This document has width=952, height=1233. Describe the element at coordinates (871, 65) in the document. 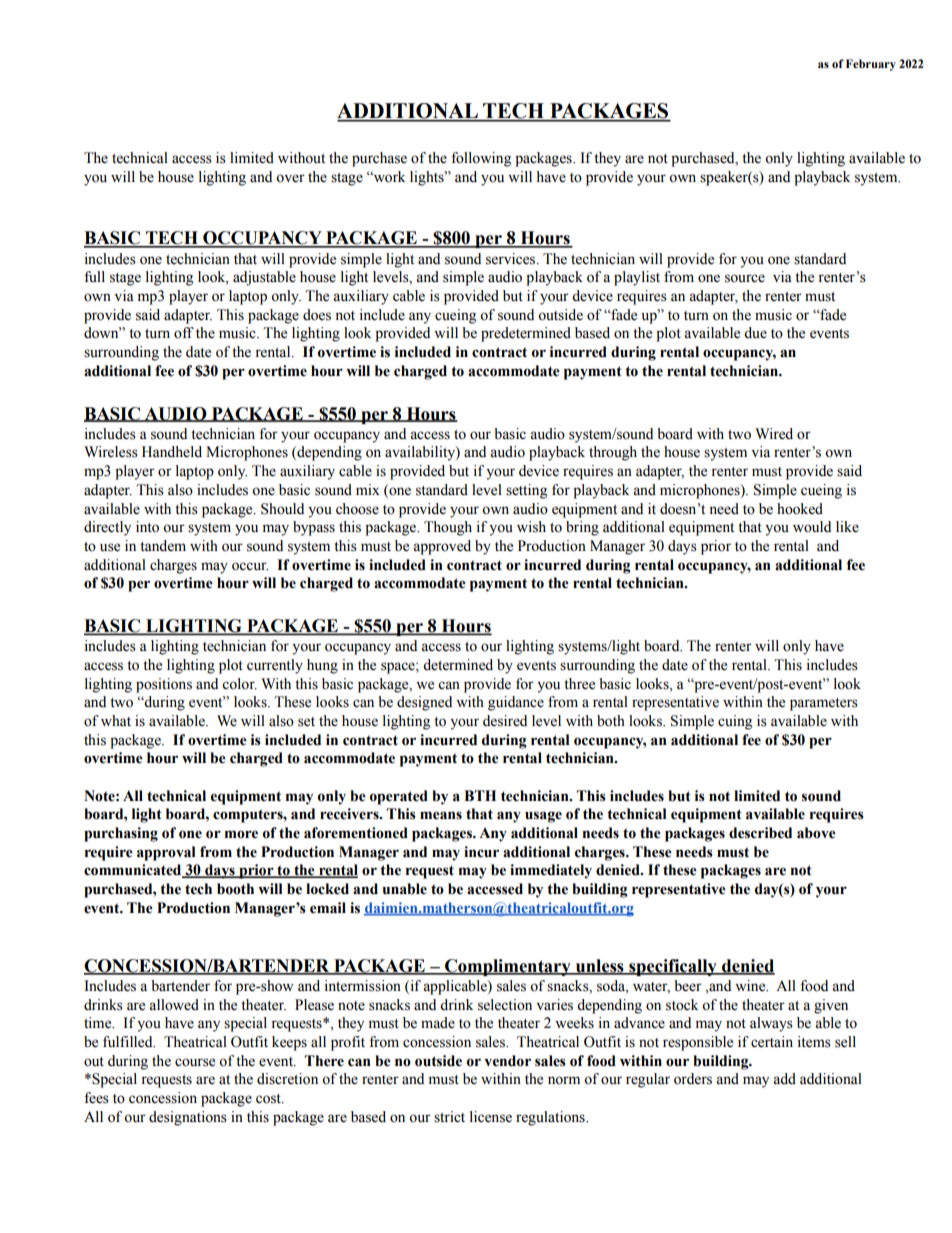

I see `February` at that location.
